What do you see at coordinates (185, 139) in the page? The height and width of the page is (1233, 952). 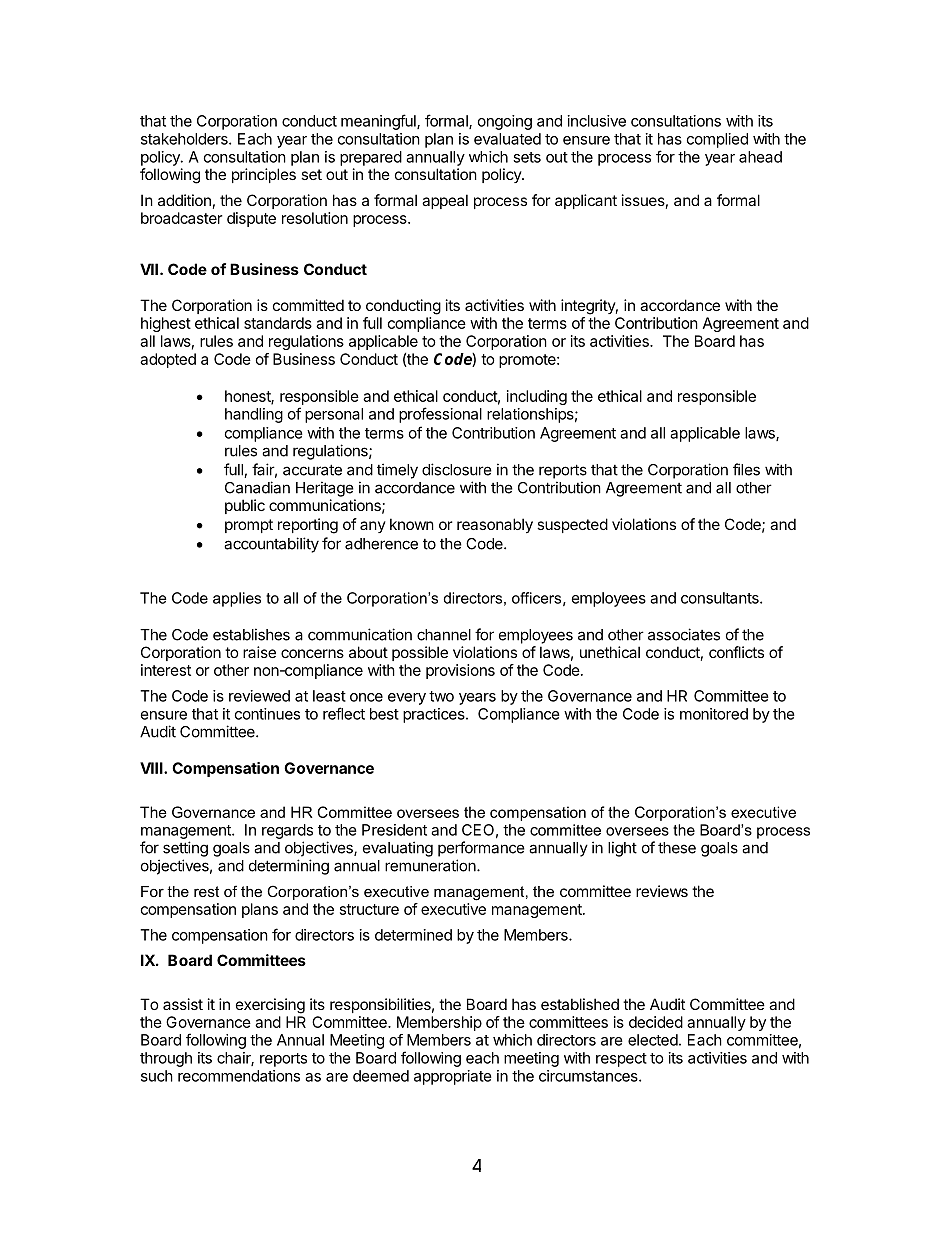 I see `stakeholders` at bounding box center [185, 139].
